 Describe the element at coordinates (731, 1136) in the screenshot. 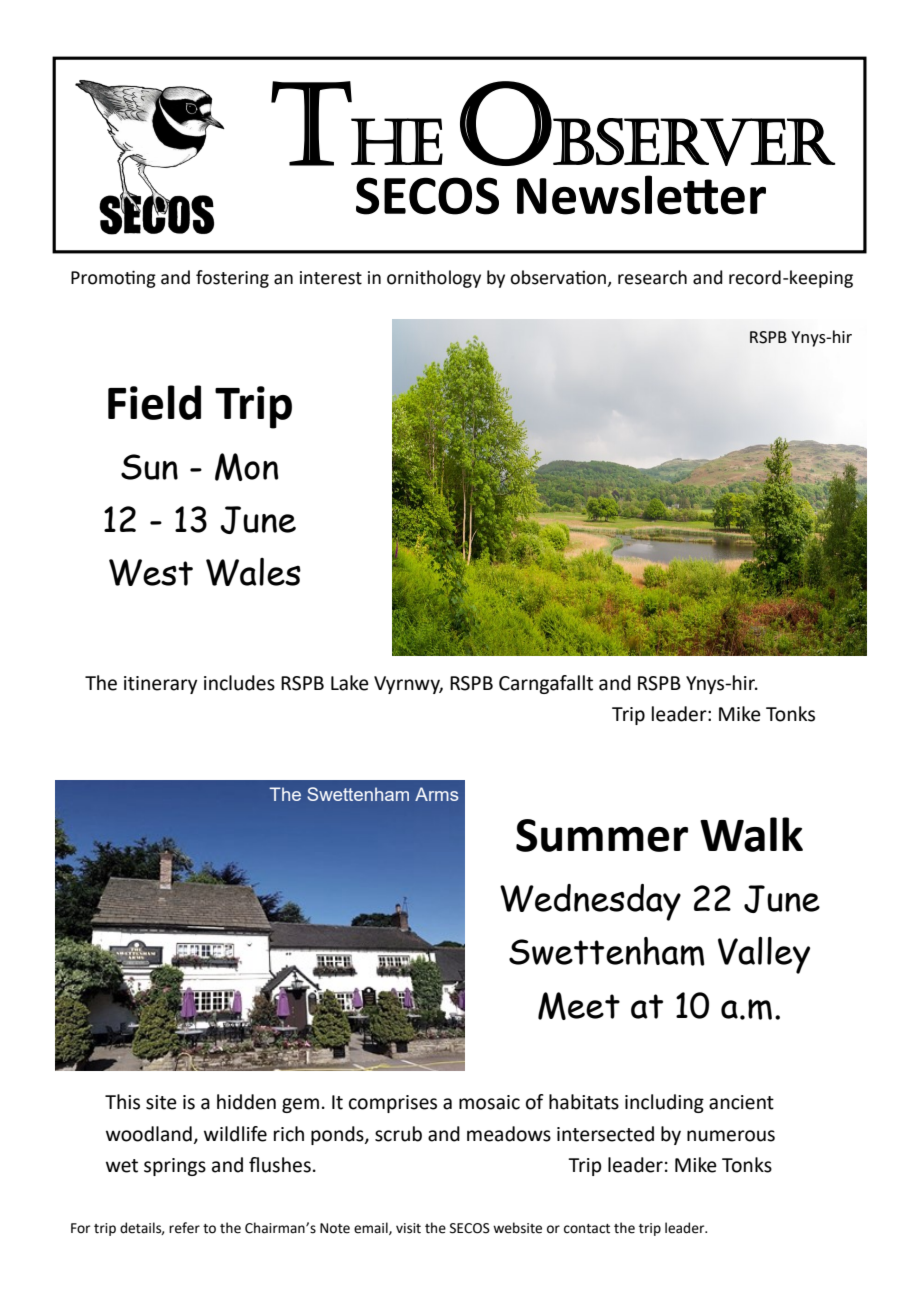

I see `numerous` at that location.
